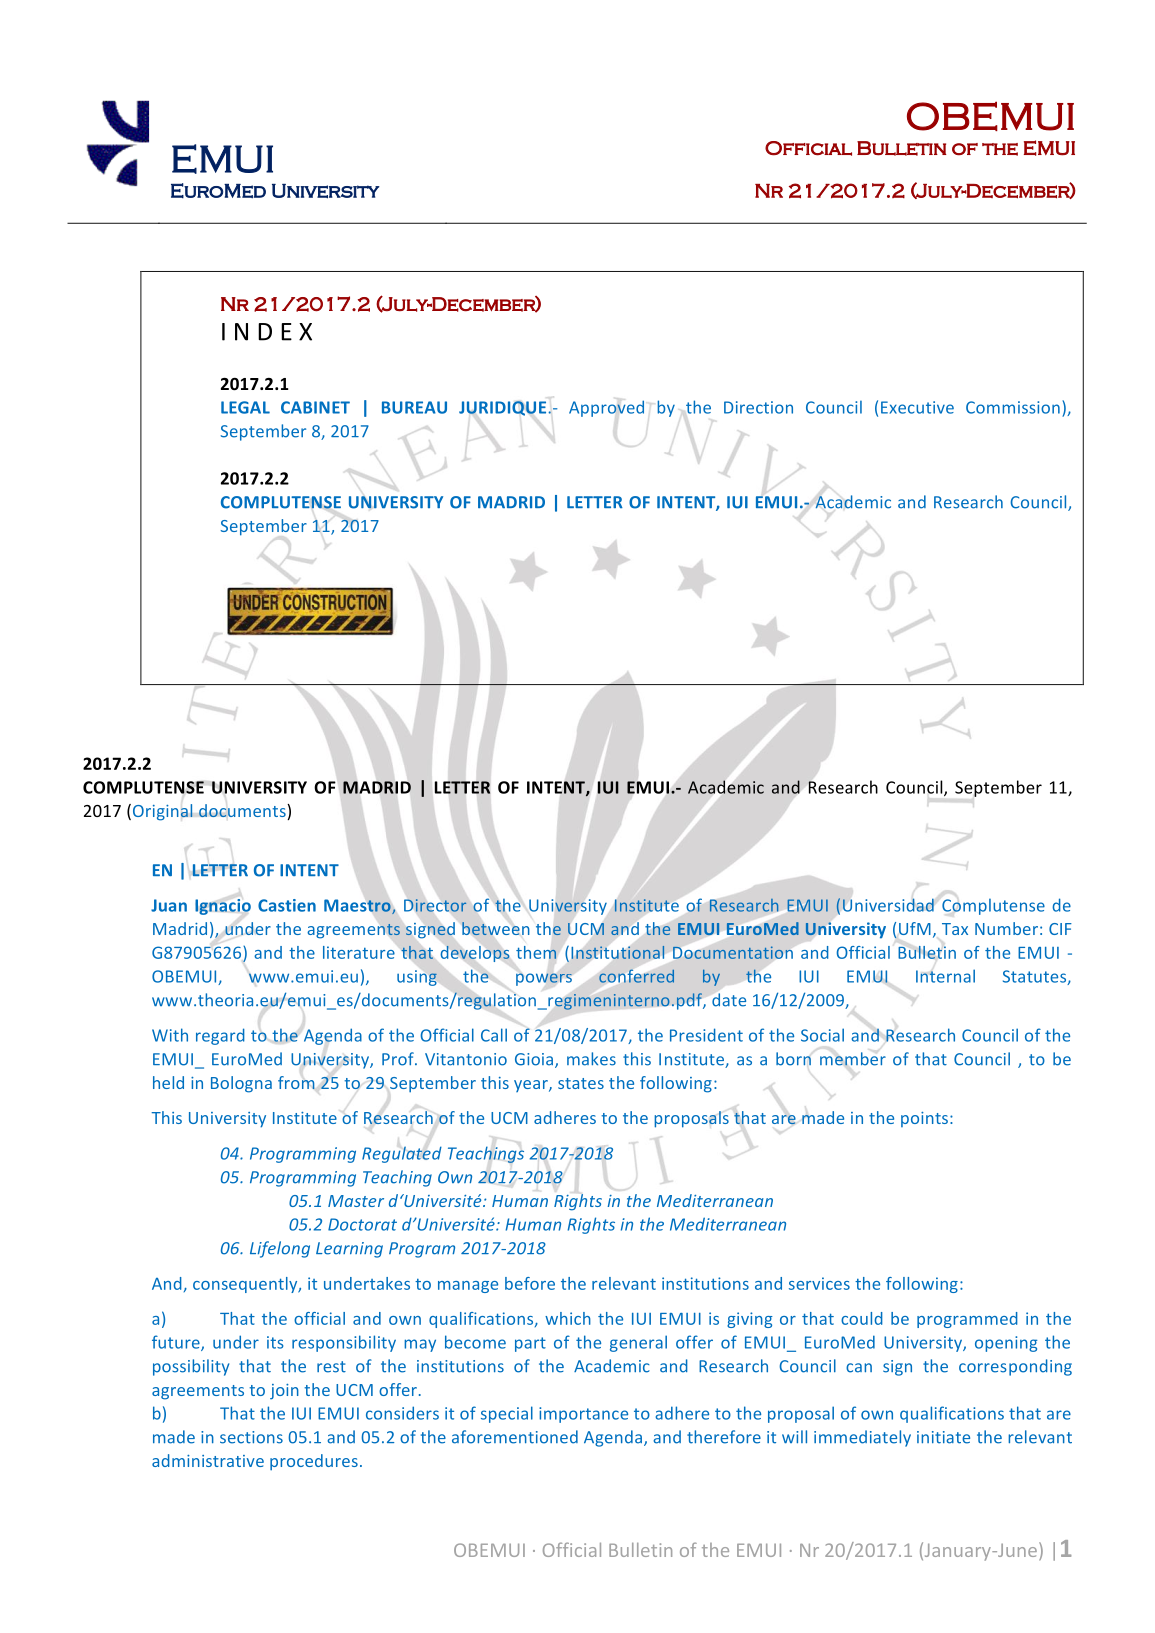 The width and height of the screenshot is (1155, 1633). Describe the element at coordinates (163, 812) in the screenshot. I see `Original` at that location.
